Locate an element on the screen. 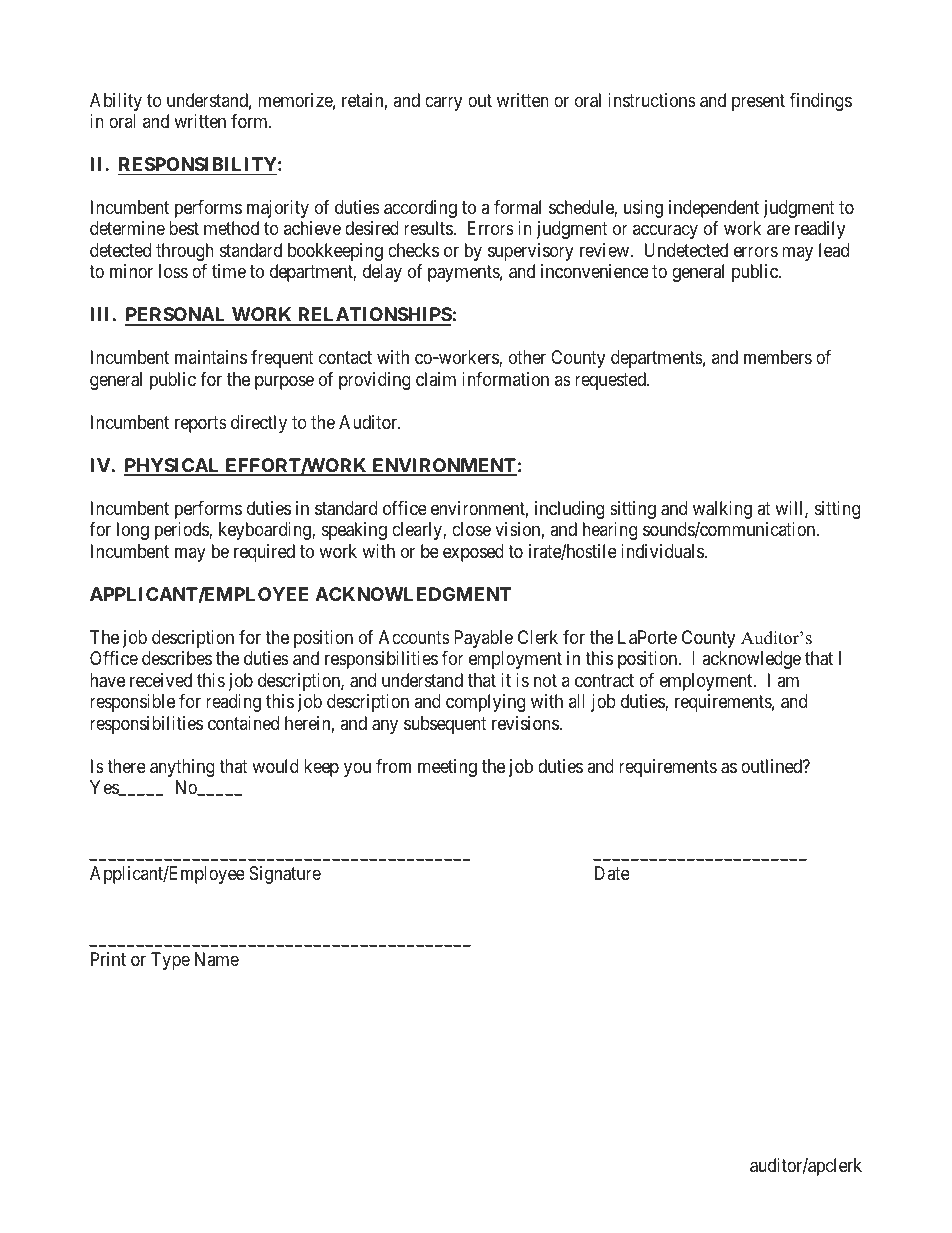  reports is located at coordinates (201, 424).
